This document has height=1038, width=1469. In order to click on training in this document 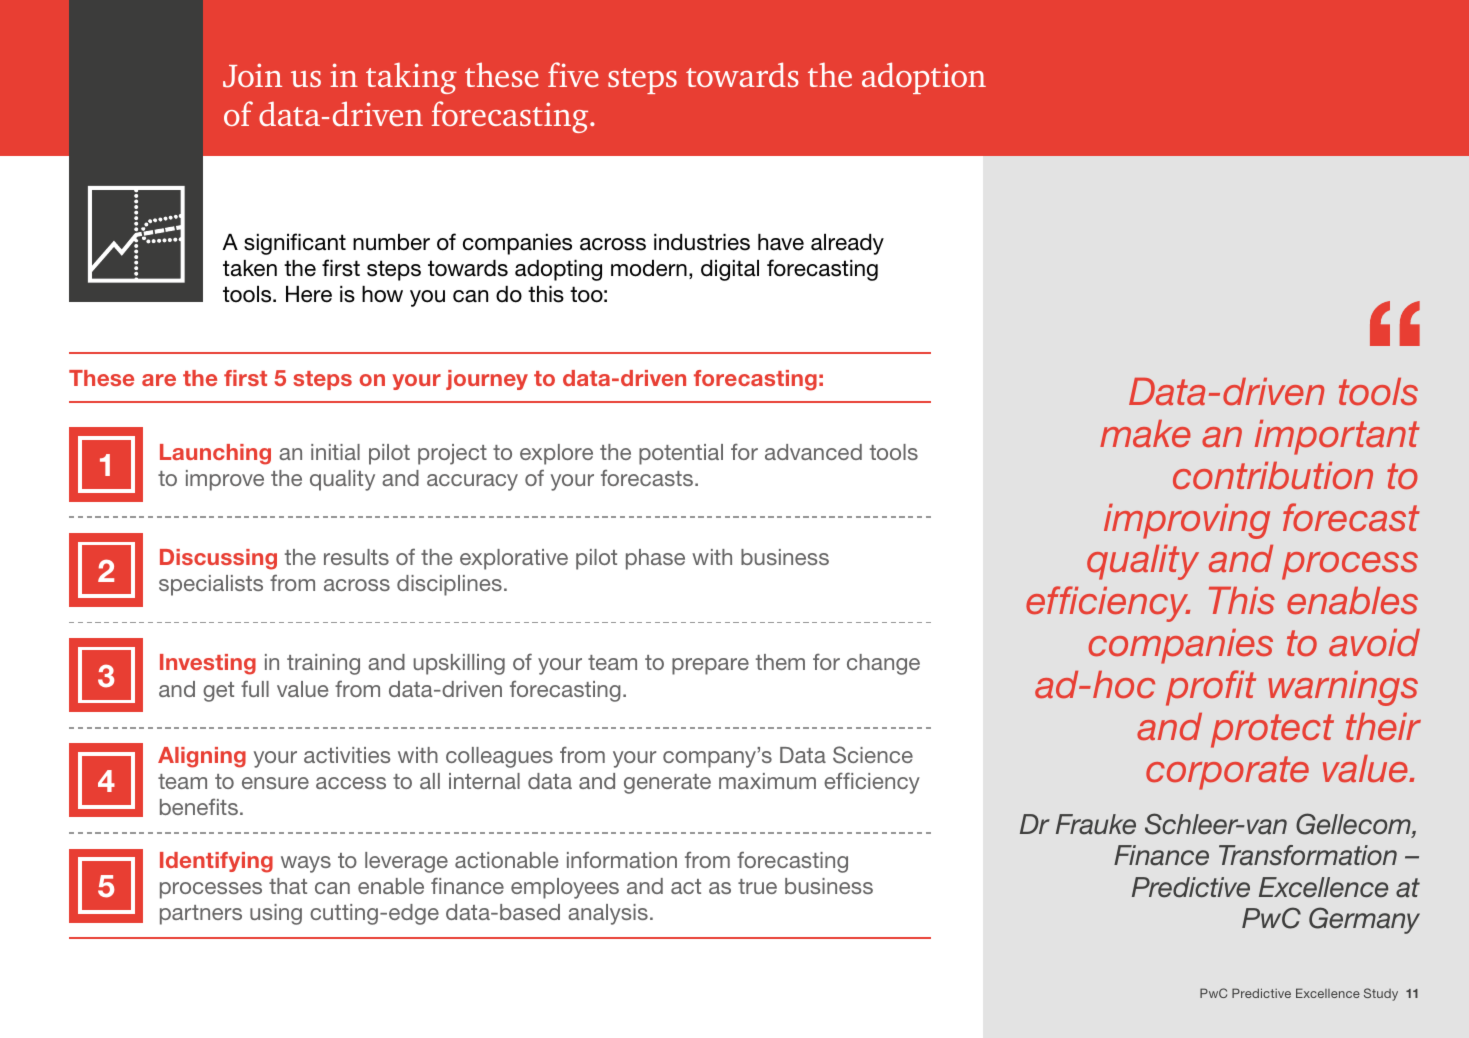, I will do `click(323, 664)`.
